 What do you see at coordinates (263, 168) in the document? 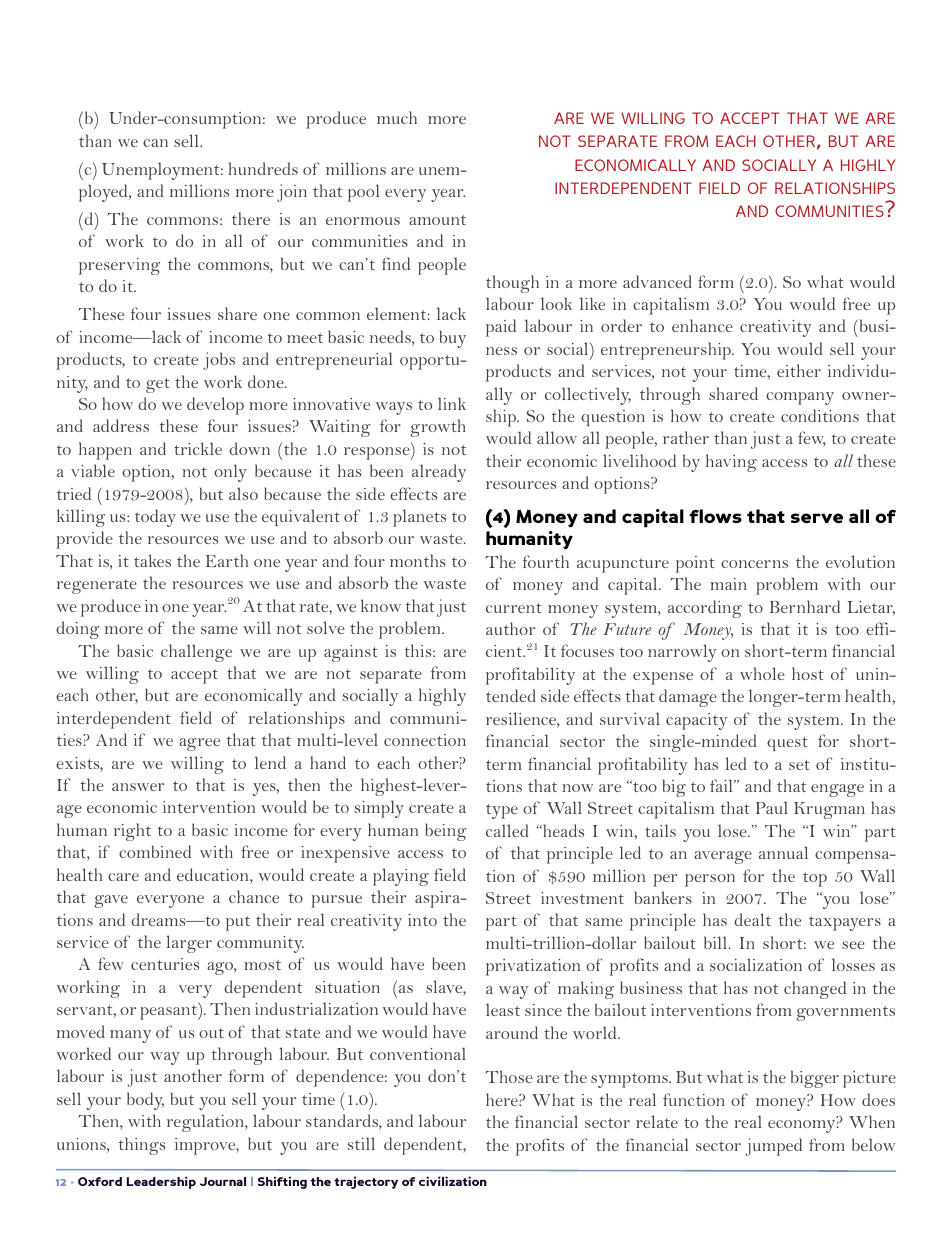
I see `hundreds` at bounding box center [263, 168].
